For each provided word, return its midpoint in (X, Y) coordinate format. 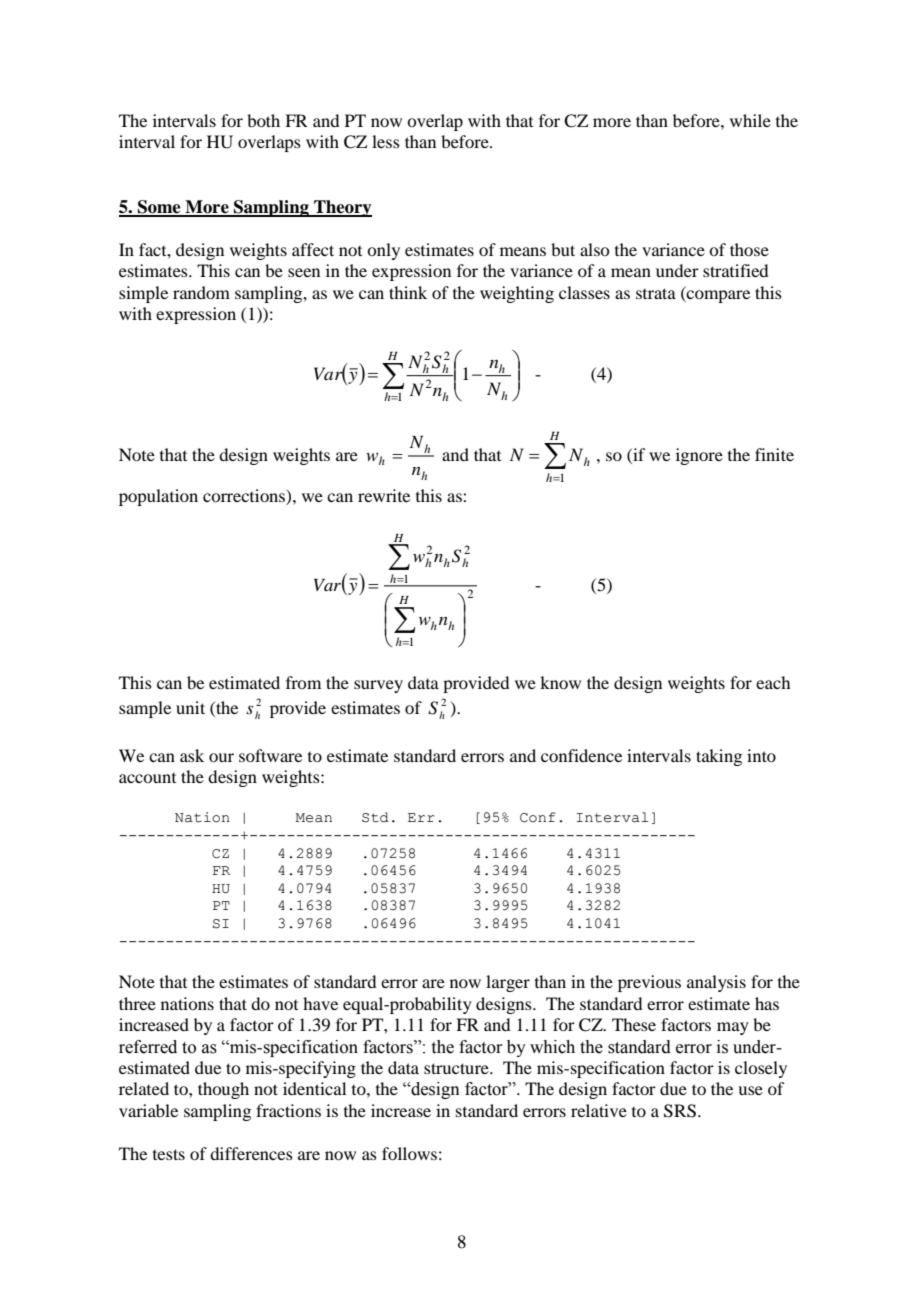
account (147, 778)
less (386, 141)
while (750, 120)
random (201, 292)
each (773, 682)
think (408, 292)
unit (190, 707)
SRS (680, 1111)
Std (375, 817)
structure (457, 1068)
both (263, 120)
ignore (699, 456)
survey (378, 686)
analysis (716, 983)
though (223, 1090)
